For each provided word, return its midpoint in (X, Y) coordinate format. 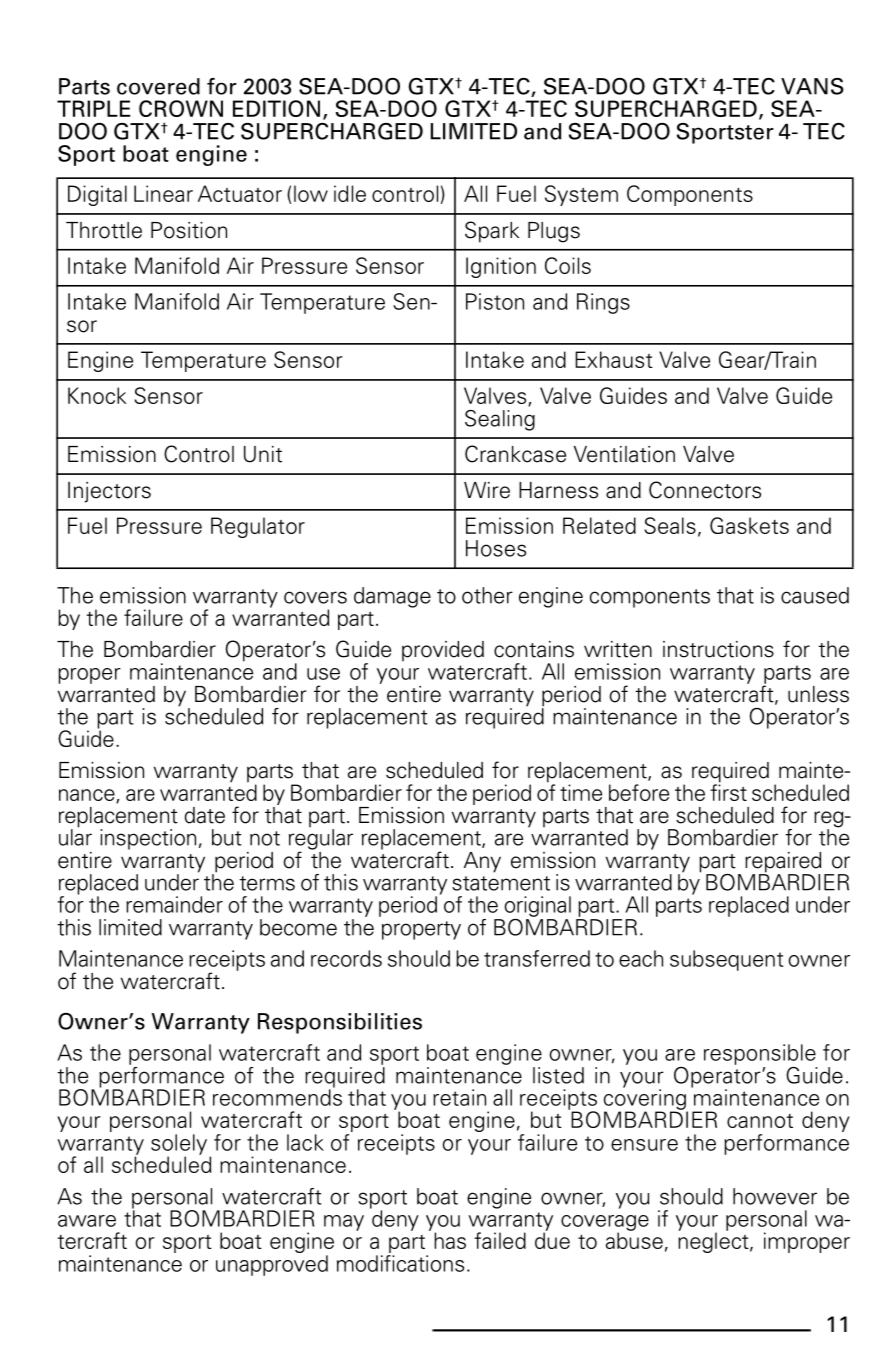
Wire (487, 490)
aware (87, 1221)
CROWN (181, 108)
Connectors (705, 490)
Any (482, 862)
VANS (812, 86)
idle (350, 193)
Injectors (109, 492)
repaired (783, 863)
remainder (174, 904)
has (450, 1240)
